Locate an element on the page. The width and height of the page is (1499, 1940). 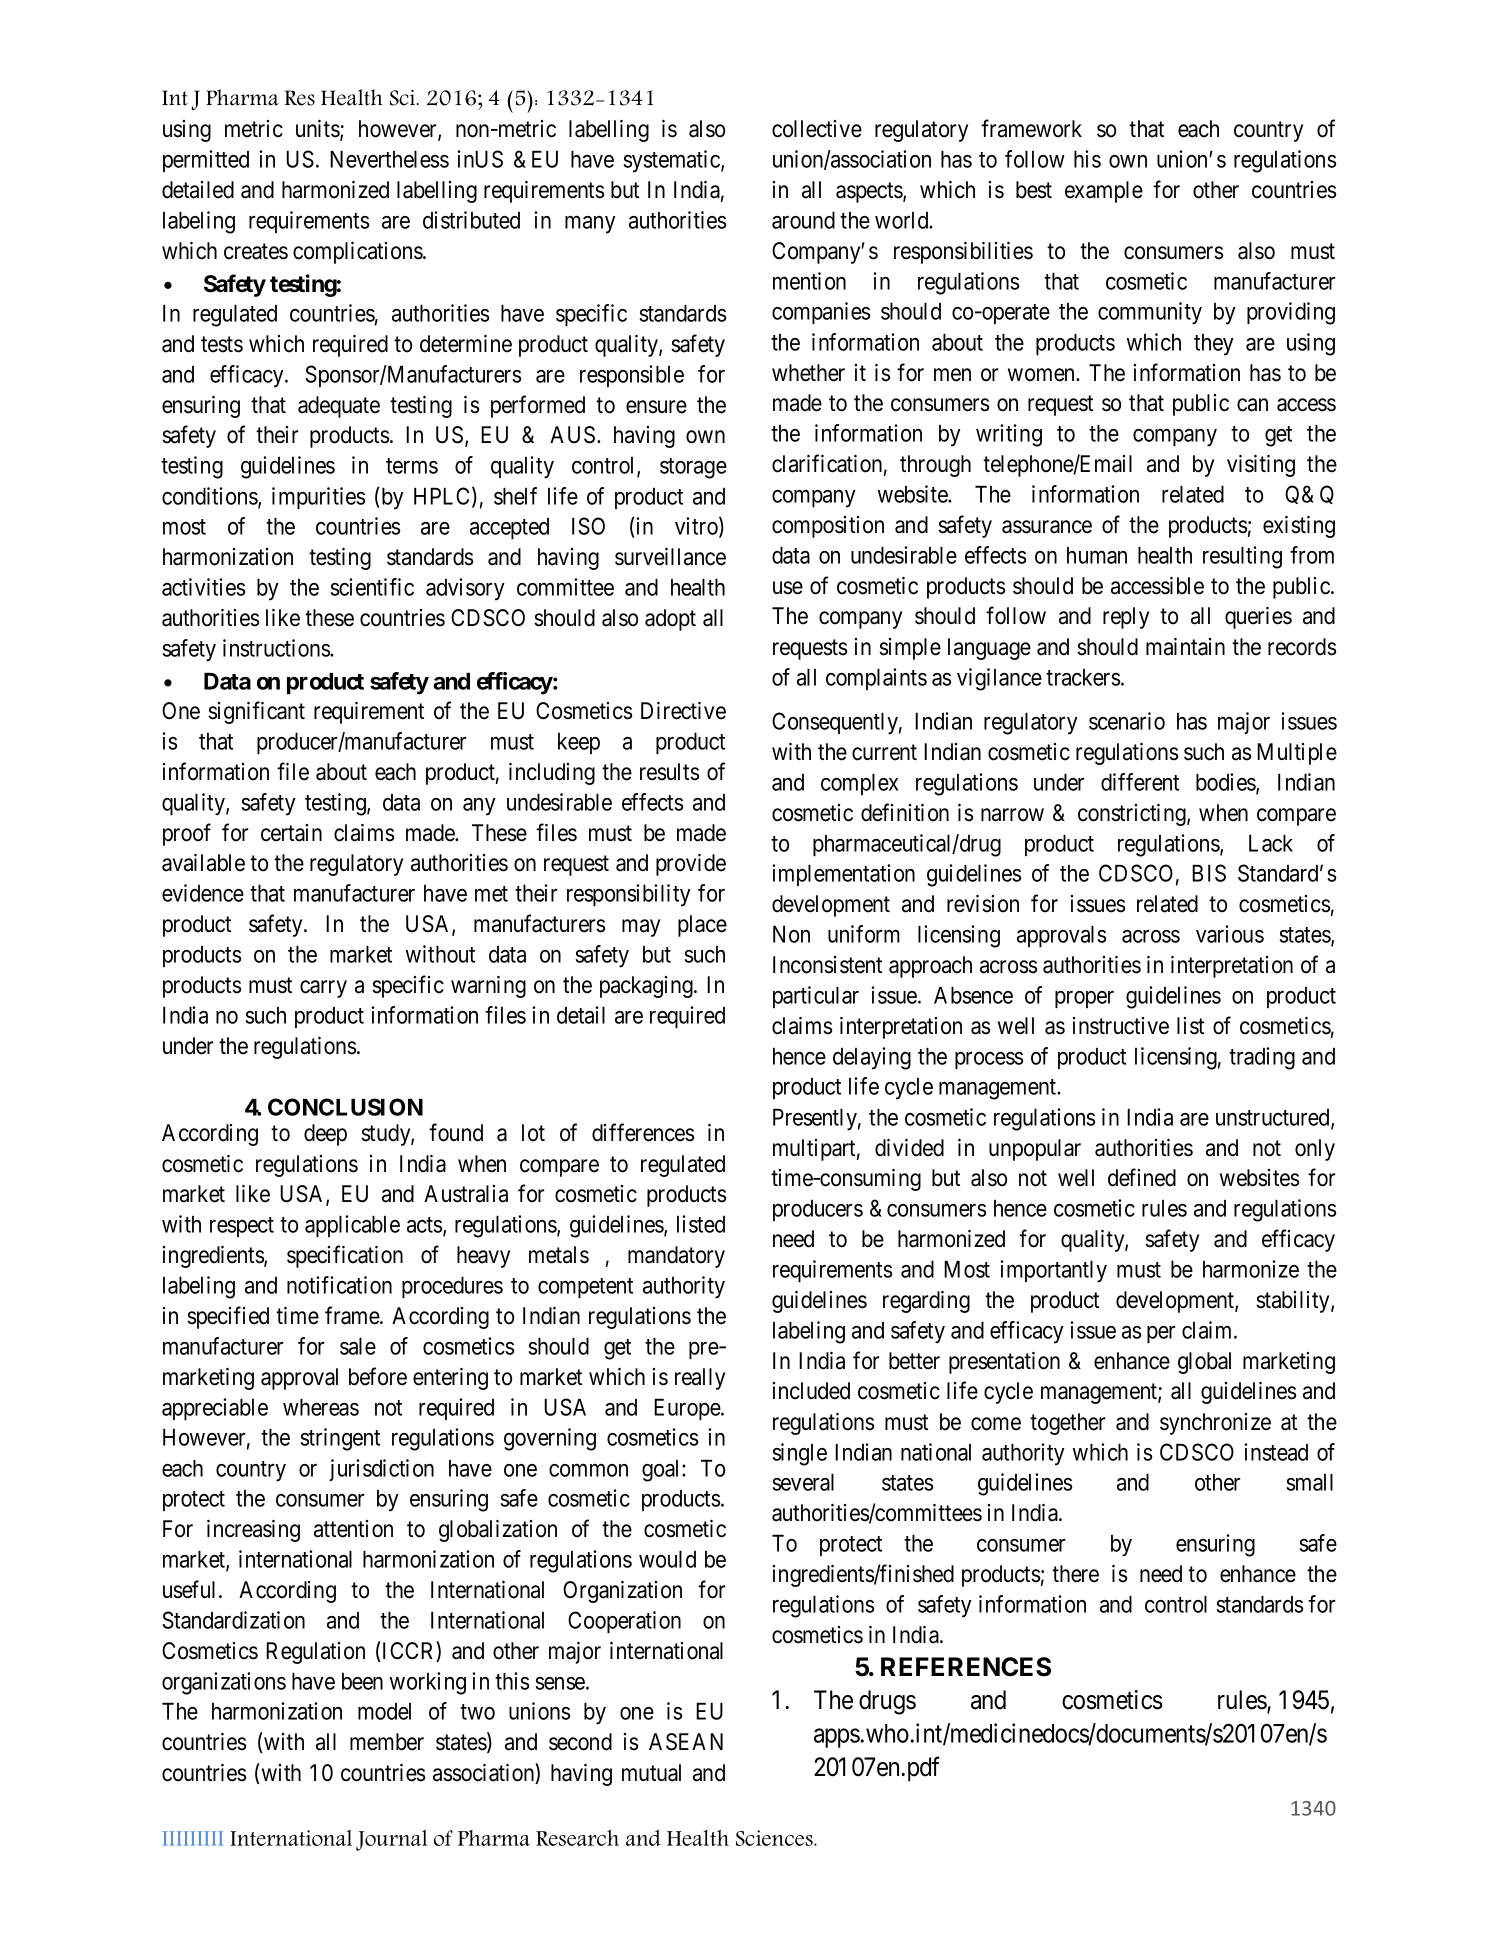
member is located at coordinates (387, 1742).
